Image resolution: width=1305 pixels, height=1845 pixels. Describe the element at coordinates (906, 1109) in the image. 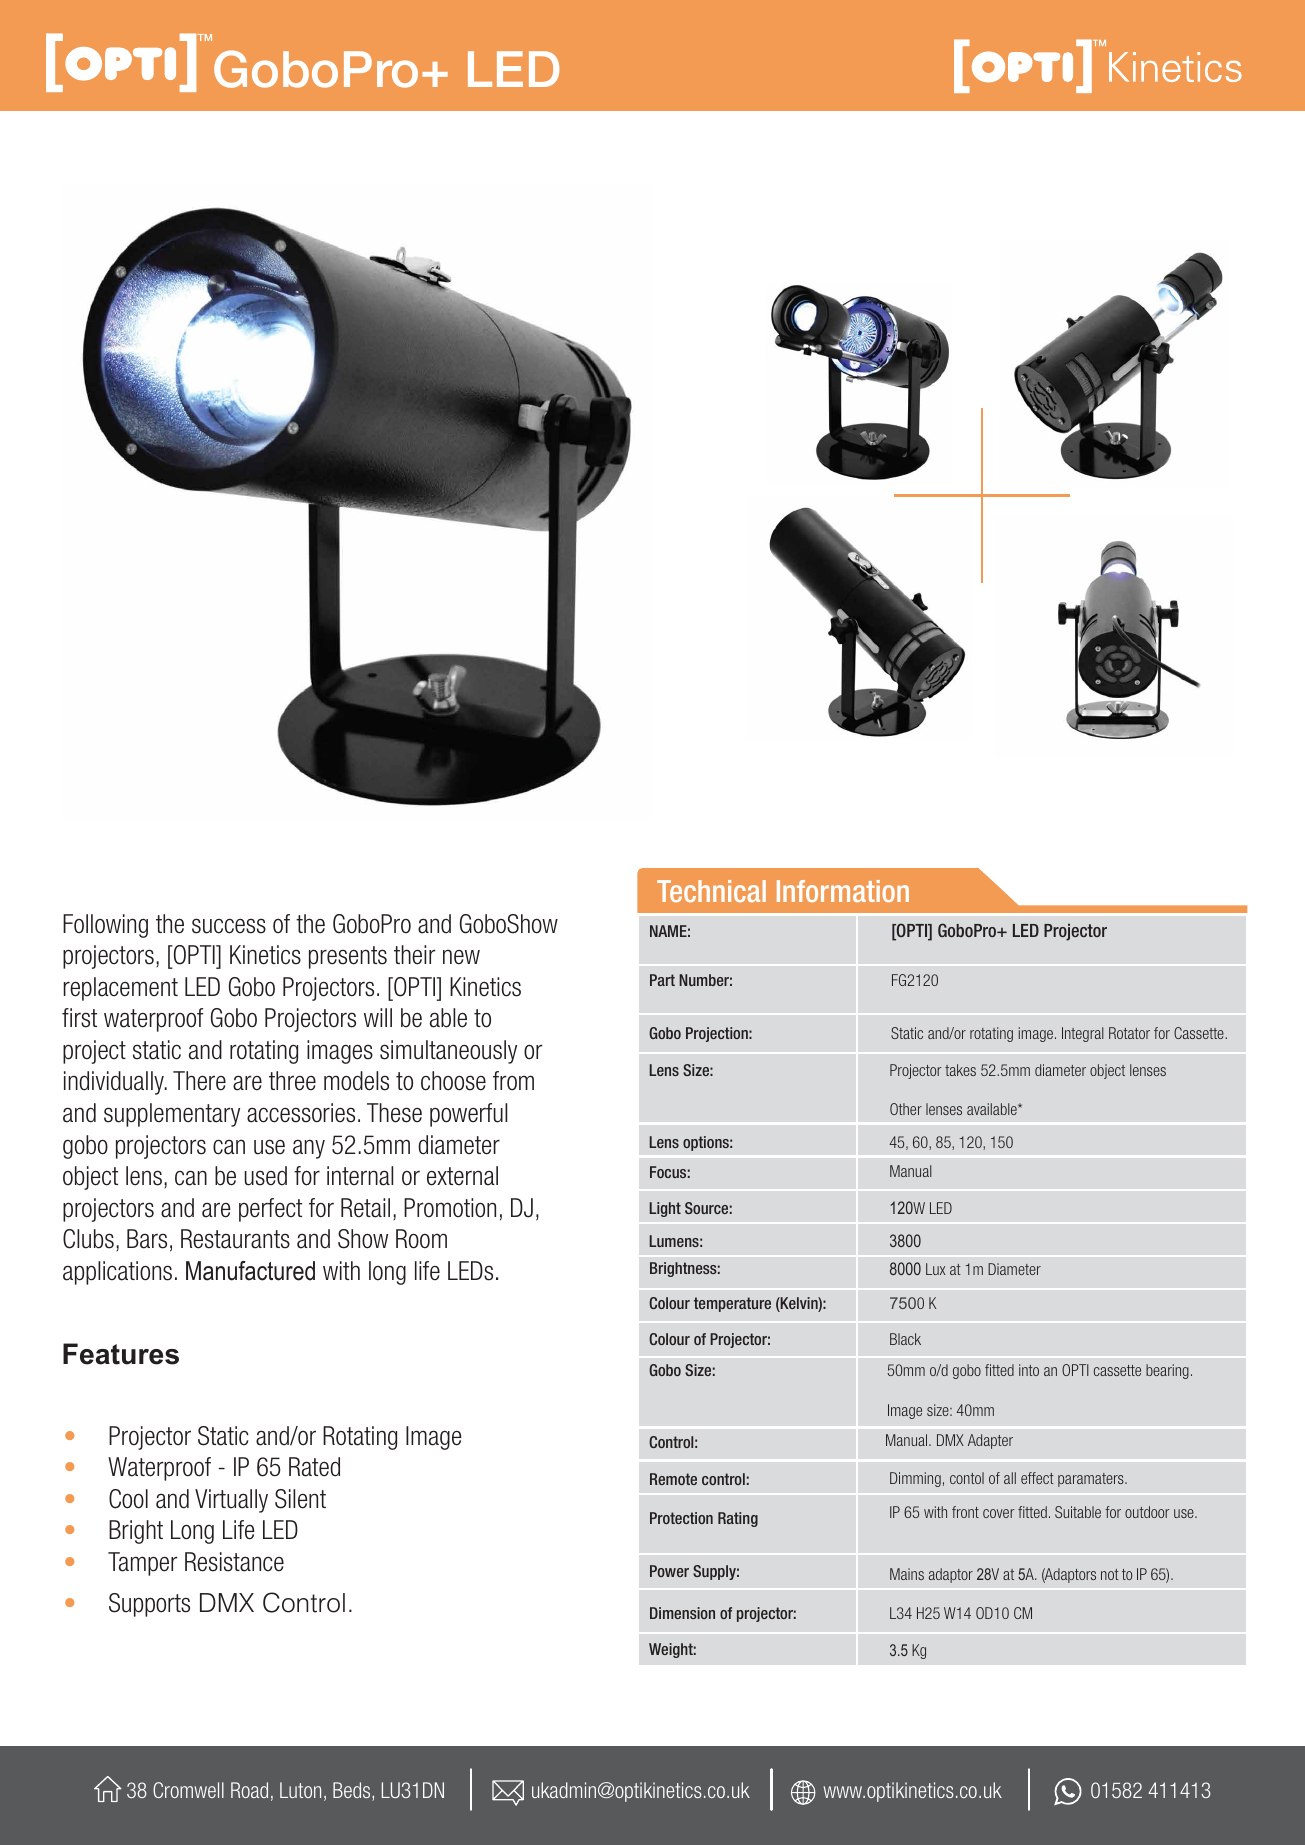

I see `Other` at that location.
